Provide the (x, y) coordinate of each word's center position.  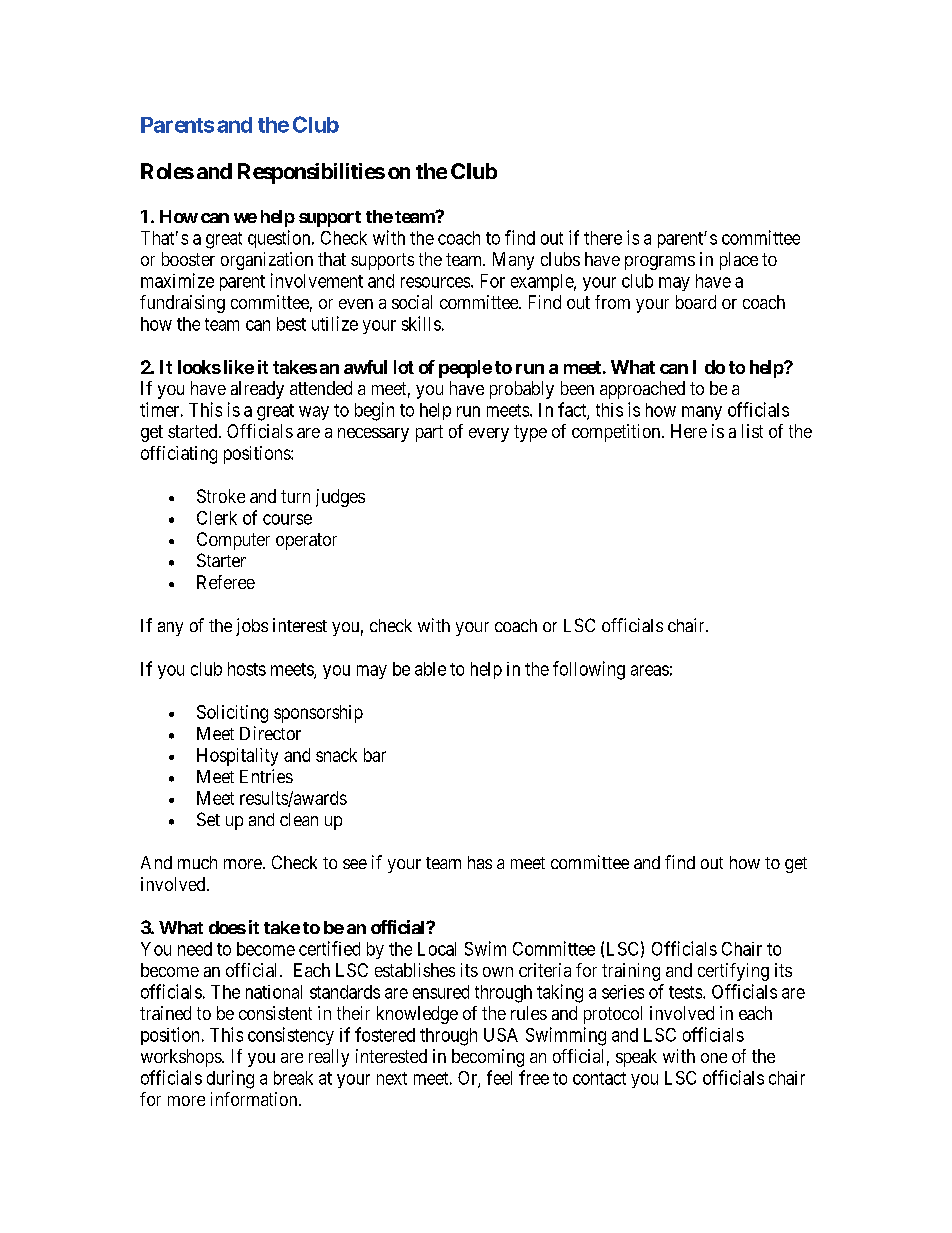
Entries (266, 776)
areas (650, 670)
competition (617, 433)
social (412, 302)
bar (375, 755)
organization (267, 261)
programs (660, 263)
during (230, 1079)
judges (340, 498)
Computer (233, 541)
